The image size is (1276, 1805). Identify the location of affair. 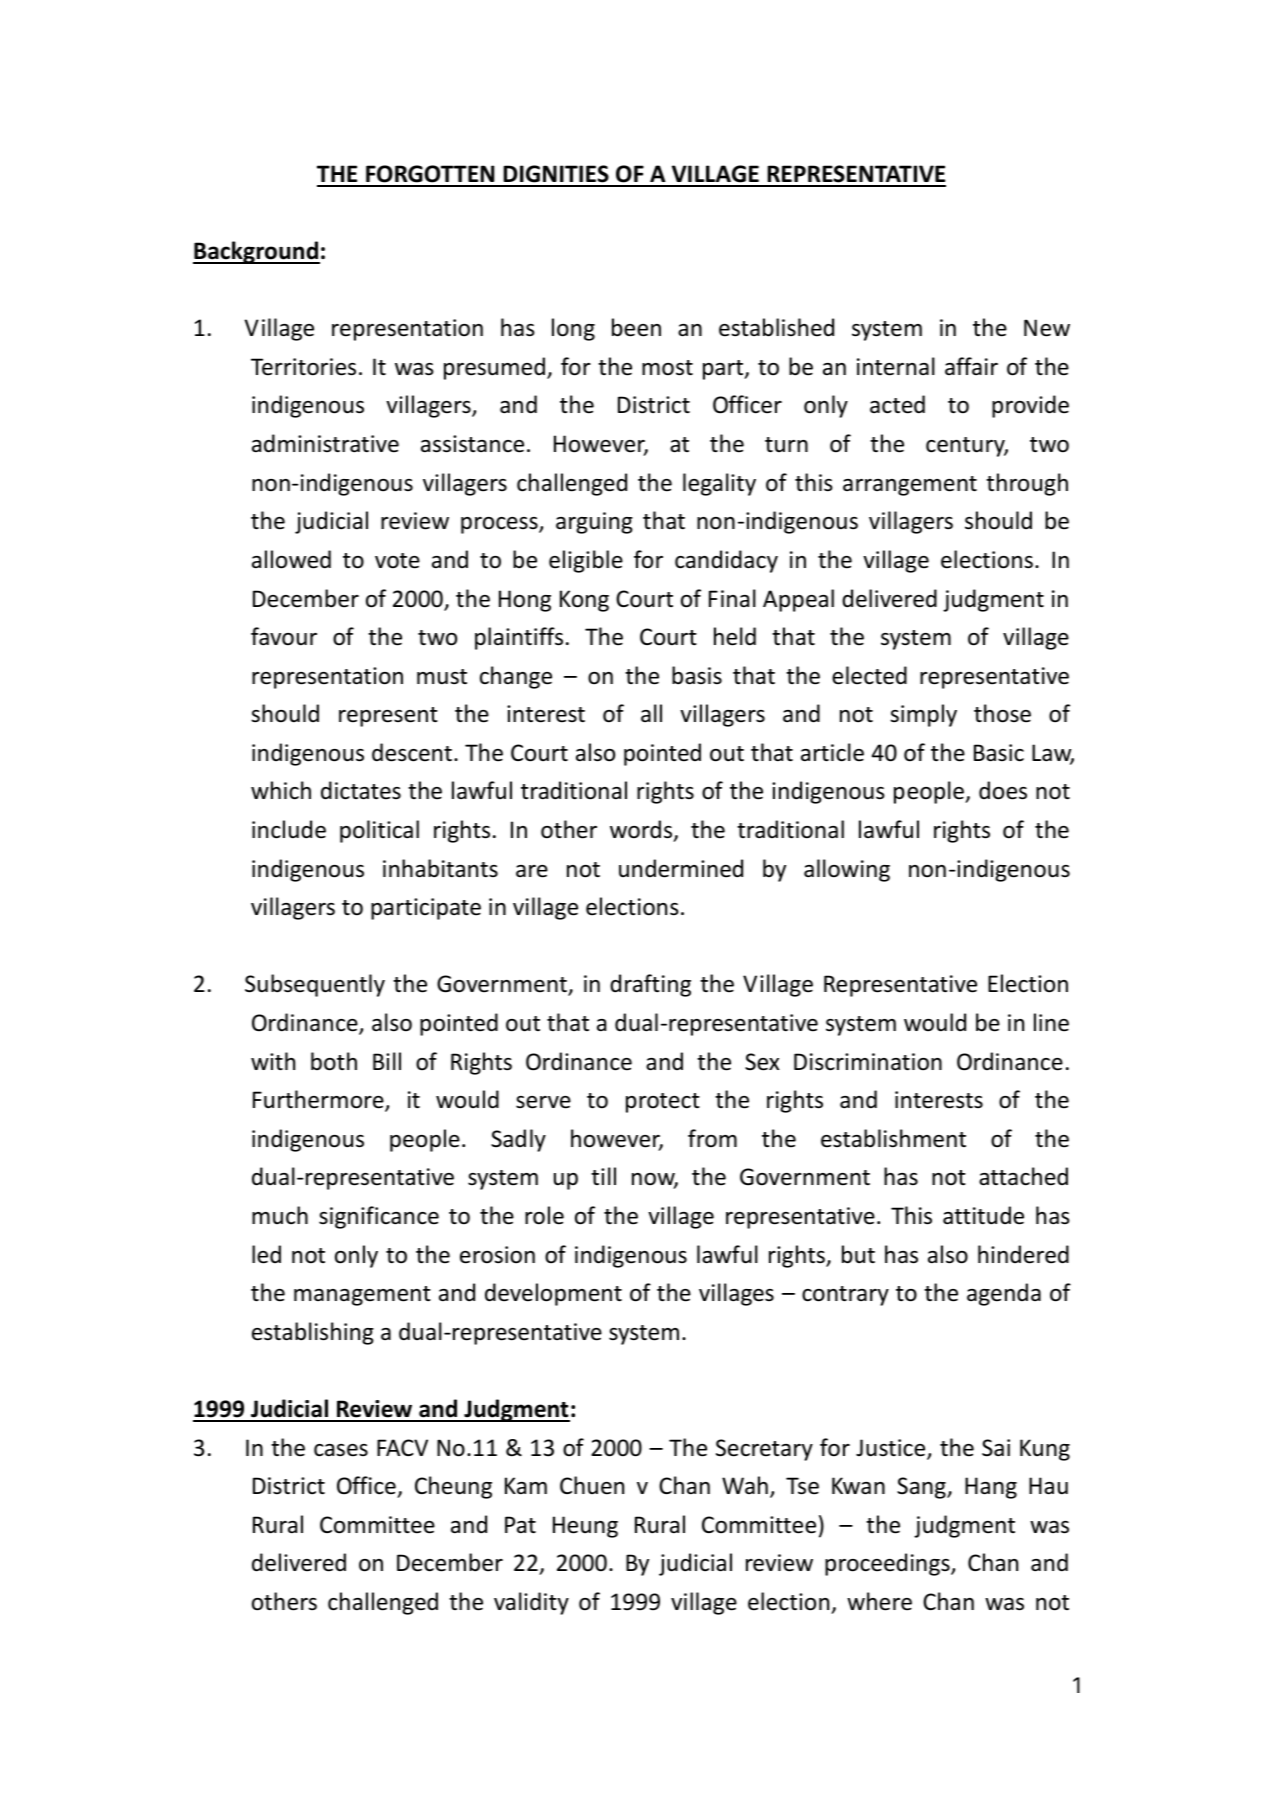
(971, 366).
